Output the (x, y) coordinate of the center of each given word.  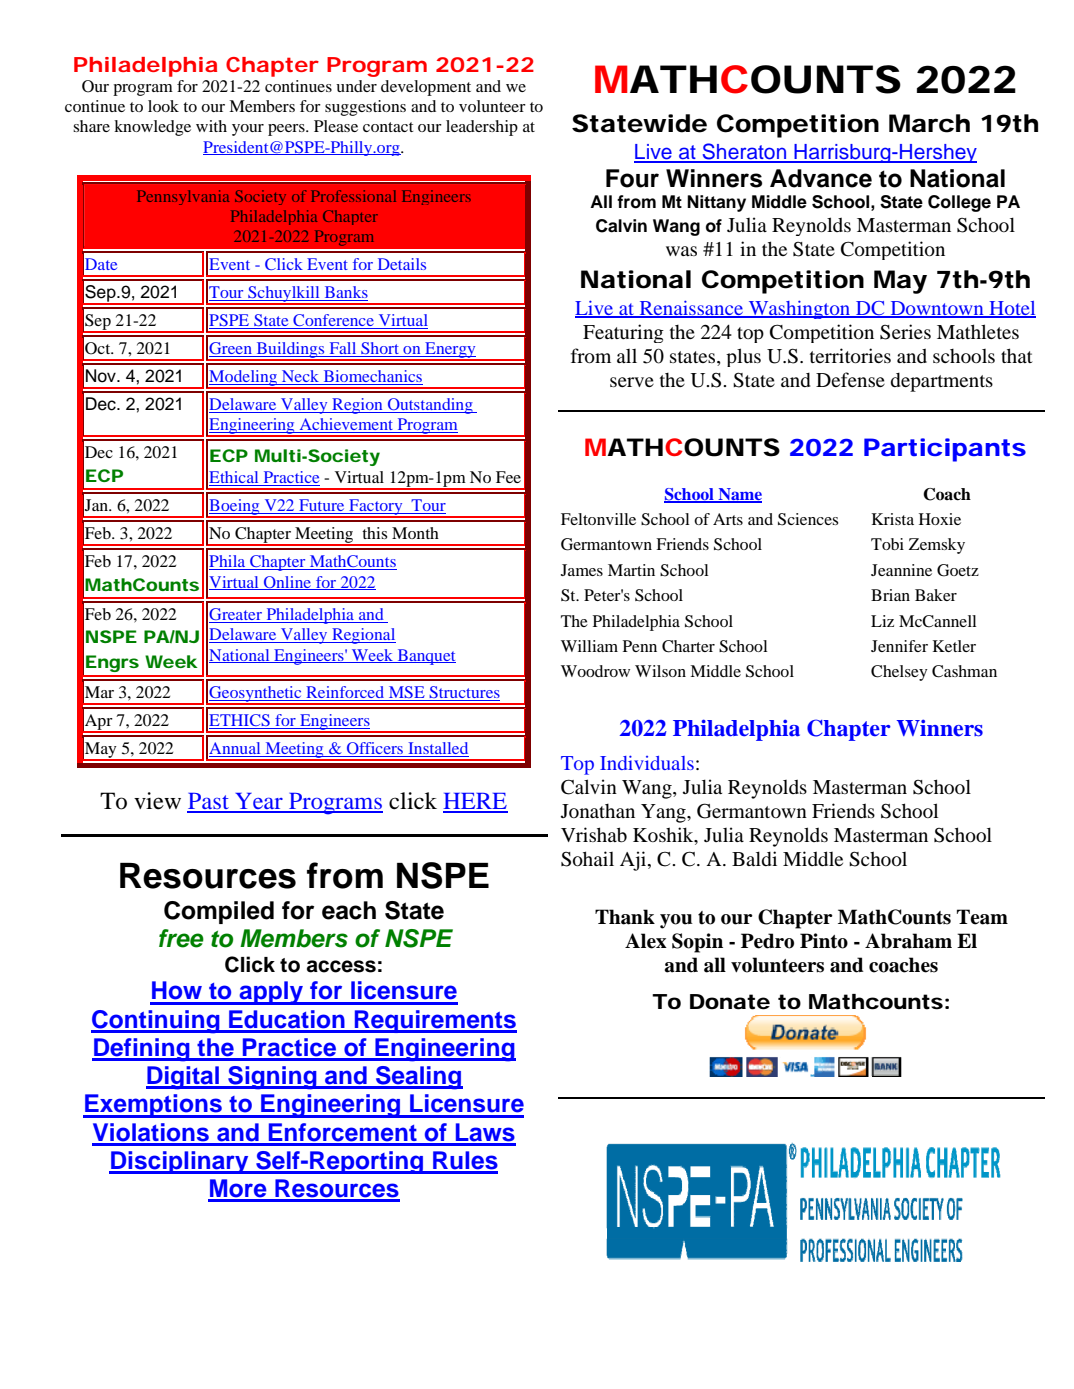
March (929, 123)
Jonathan (598, 811)
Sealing (418, 1078)
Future (322, 506)
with (211, 126)
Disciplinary (180, 1162)
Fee (508, 477)
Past (209, 802)
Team (982, 917)
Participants (945, 450)
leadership (482, 128)
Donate (730, 1002)
